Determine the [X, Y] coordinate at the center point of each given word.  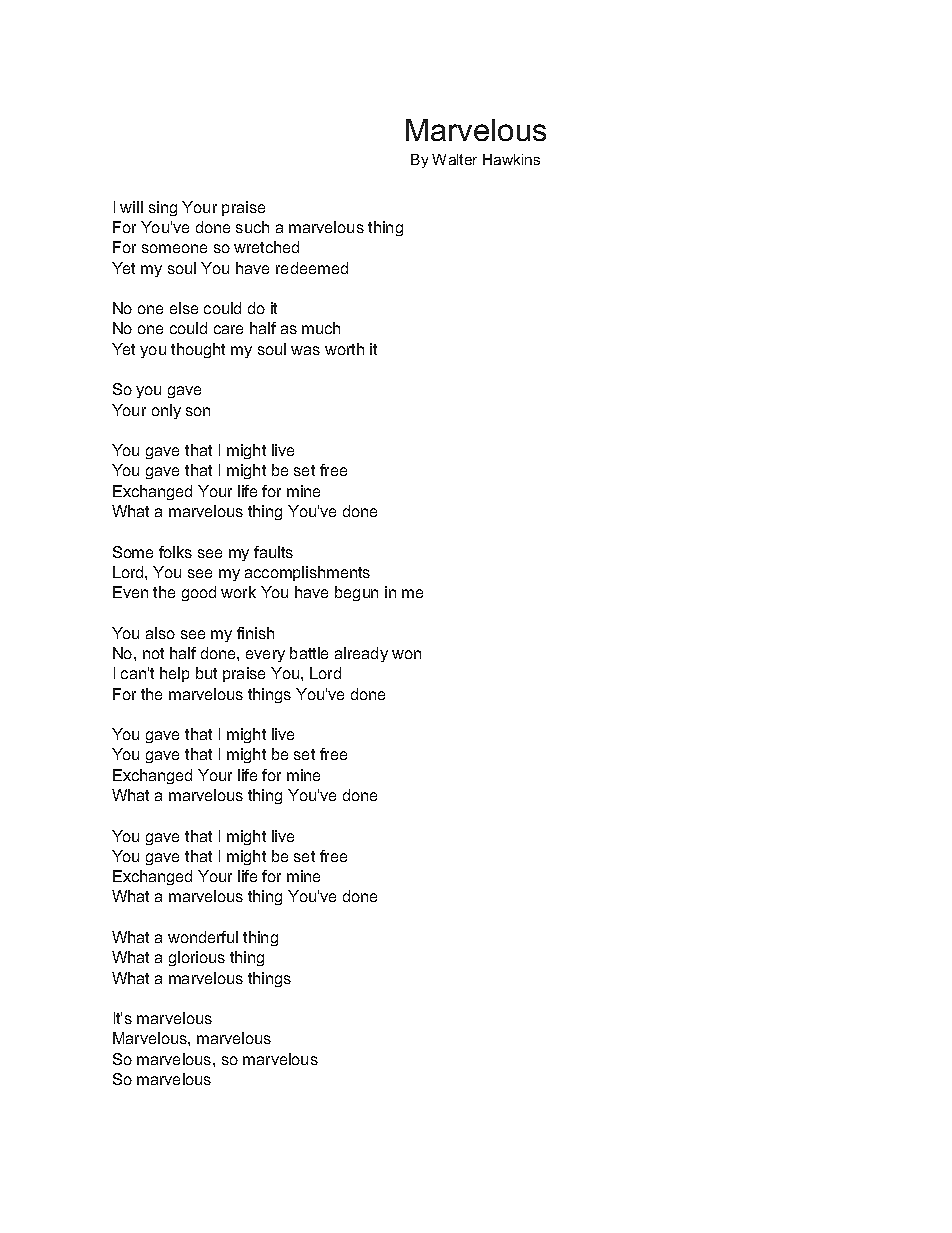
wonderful [203, 937]
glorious [197, 958]
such [252, 227]
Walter [454, 159]
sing [163, 208]
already [361, 654]
